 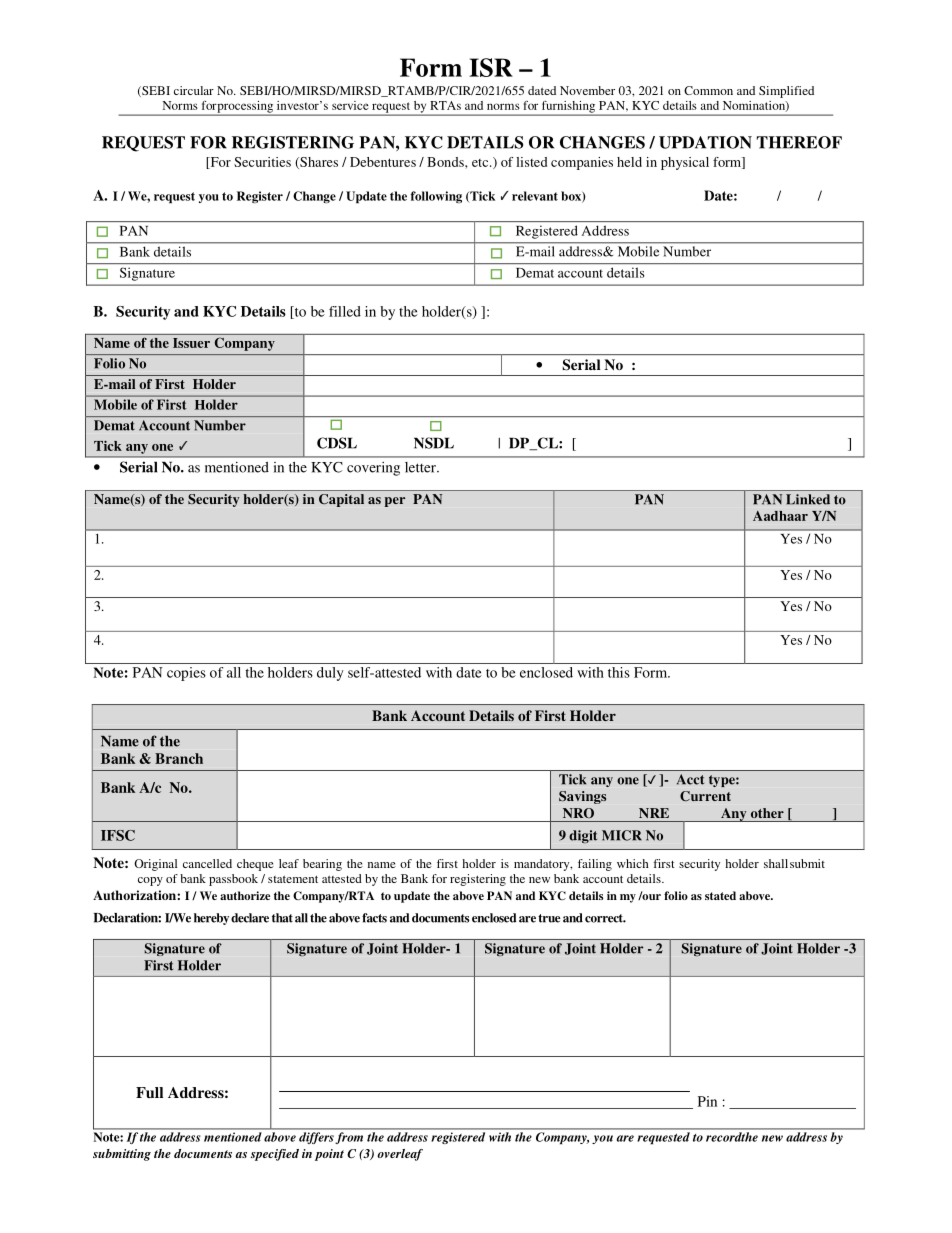 What do you see at coordinates (337, 443) in the image?
I see `CDSL` at bounding box center [337, 443].
